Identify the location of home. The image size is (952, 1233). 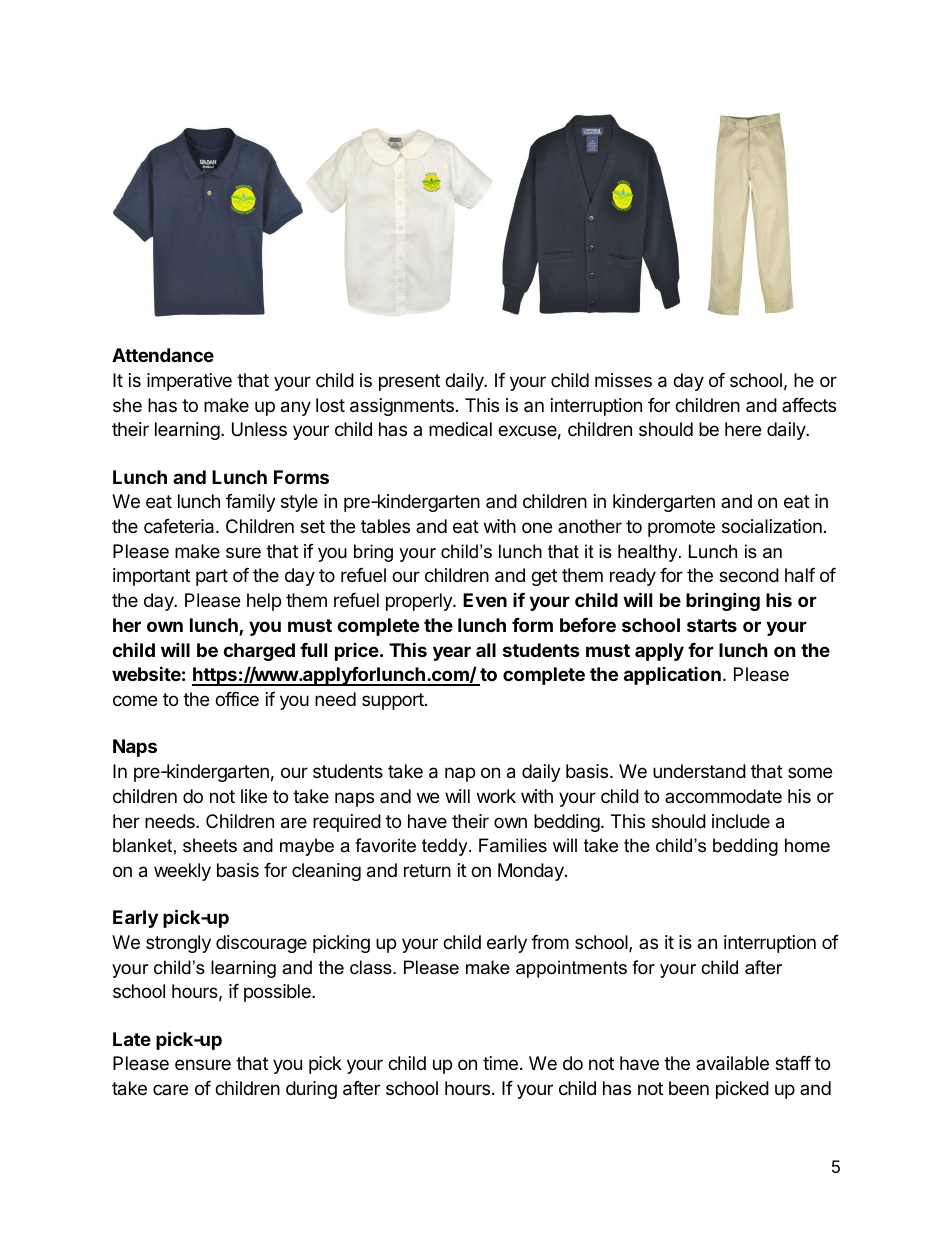
(807, 845).
